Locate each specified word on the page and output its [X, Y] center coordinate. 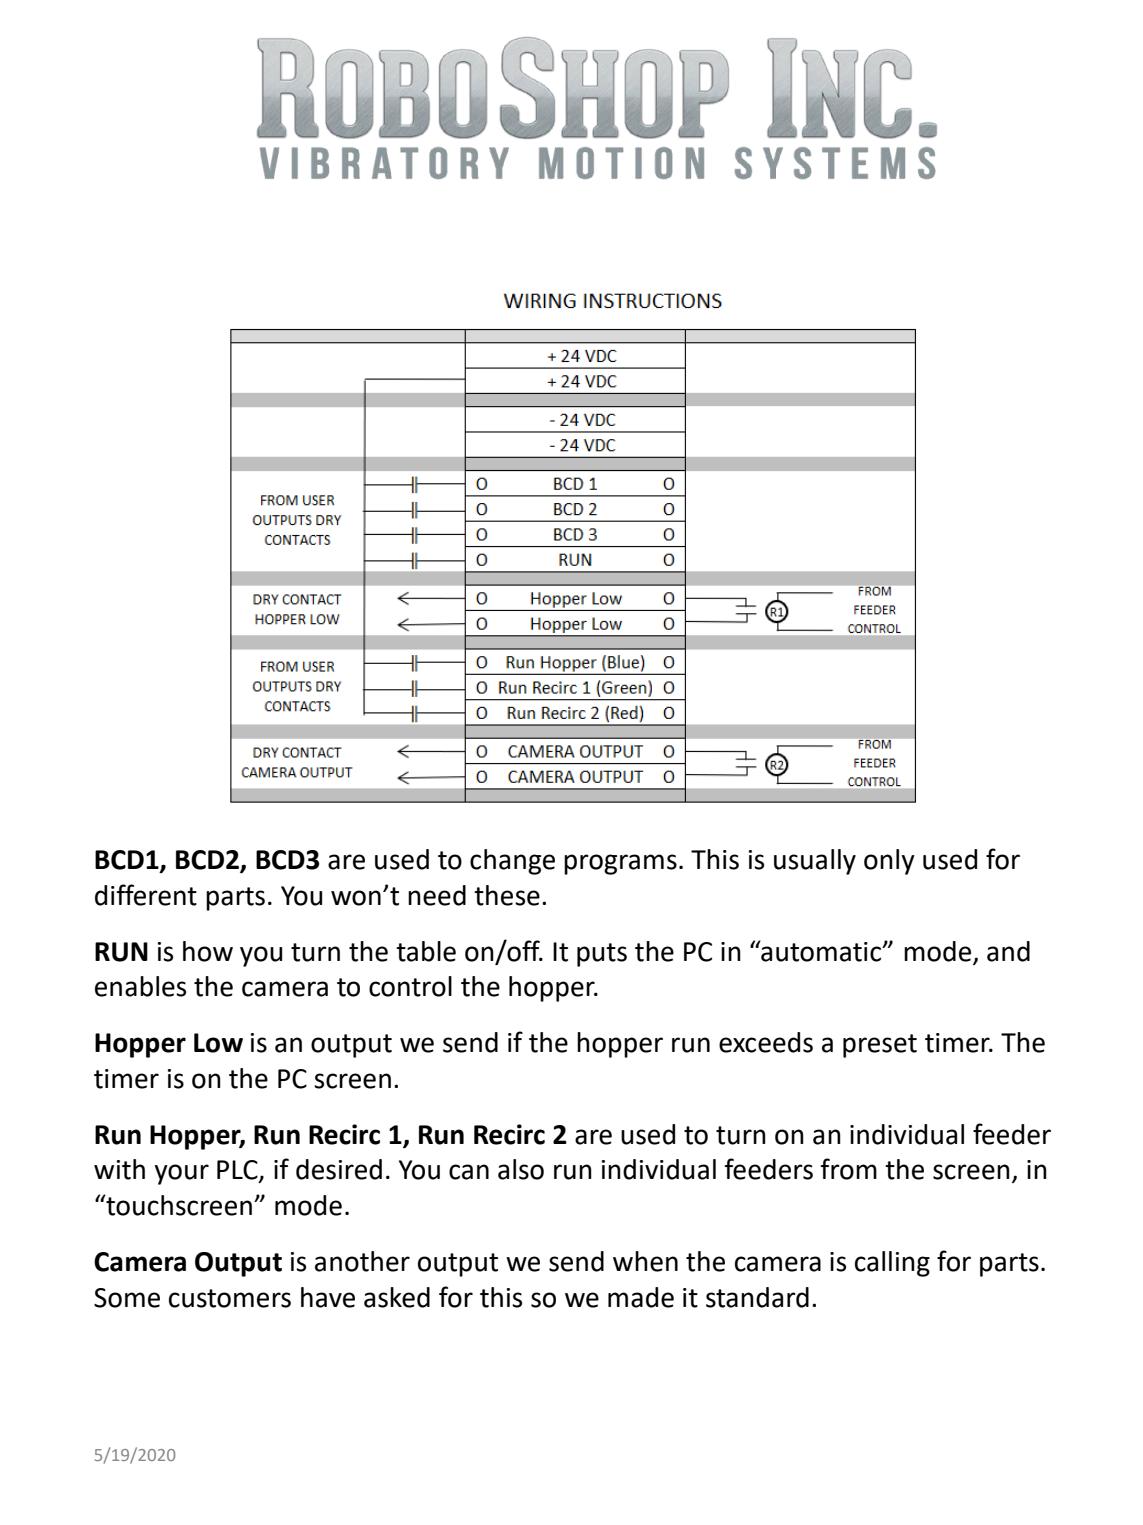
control [410, 986]
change [512, 862]
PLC [238, 1171]
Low [218, 1043]
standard [757, 1297]
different [146, 895]
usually [815, 862]
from [848, 1169]
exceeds [766, 1042]
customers [230, 1298]
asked [397, 1297]
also [521, 1169]
